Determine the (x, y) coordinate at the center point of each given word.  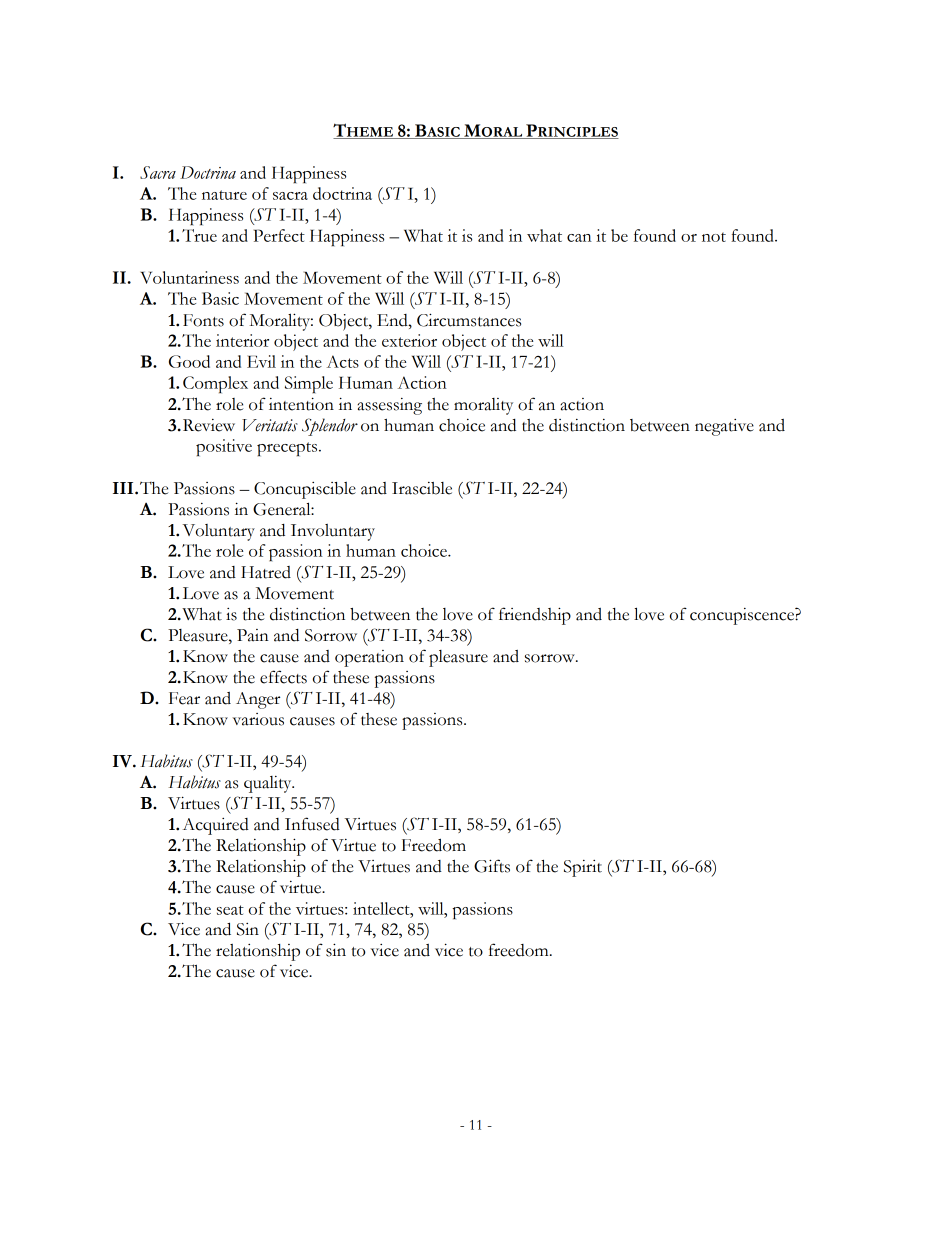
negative (724, 427)
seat (230, 910)
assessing (389, 406)
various (258, 719)
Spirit (583, 868)
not (714, 237)
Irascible (422, 488)
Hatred (266, 572)
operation (369, 658)
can (579, 238)
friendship (535, 616)
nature (224, 195)
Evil (261, 361)
